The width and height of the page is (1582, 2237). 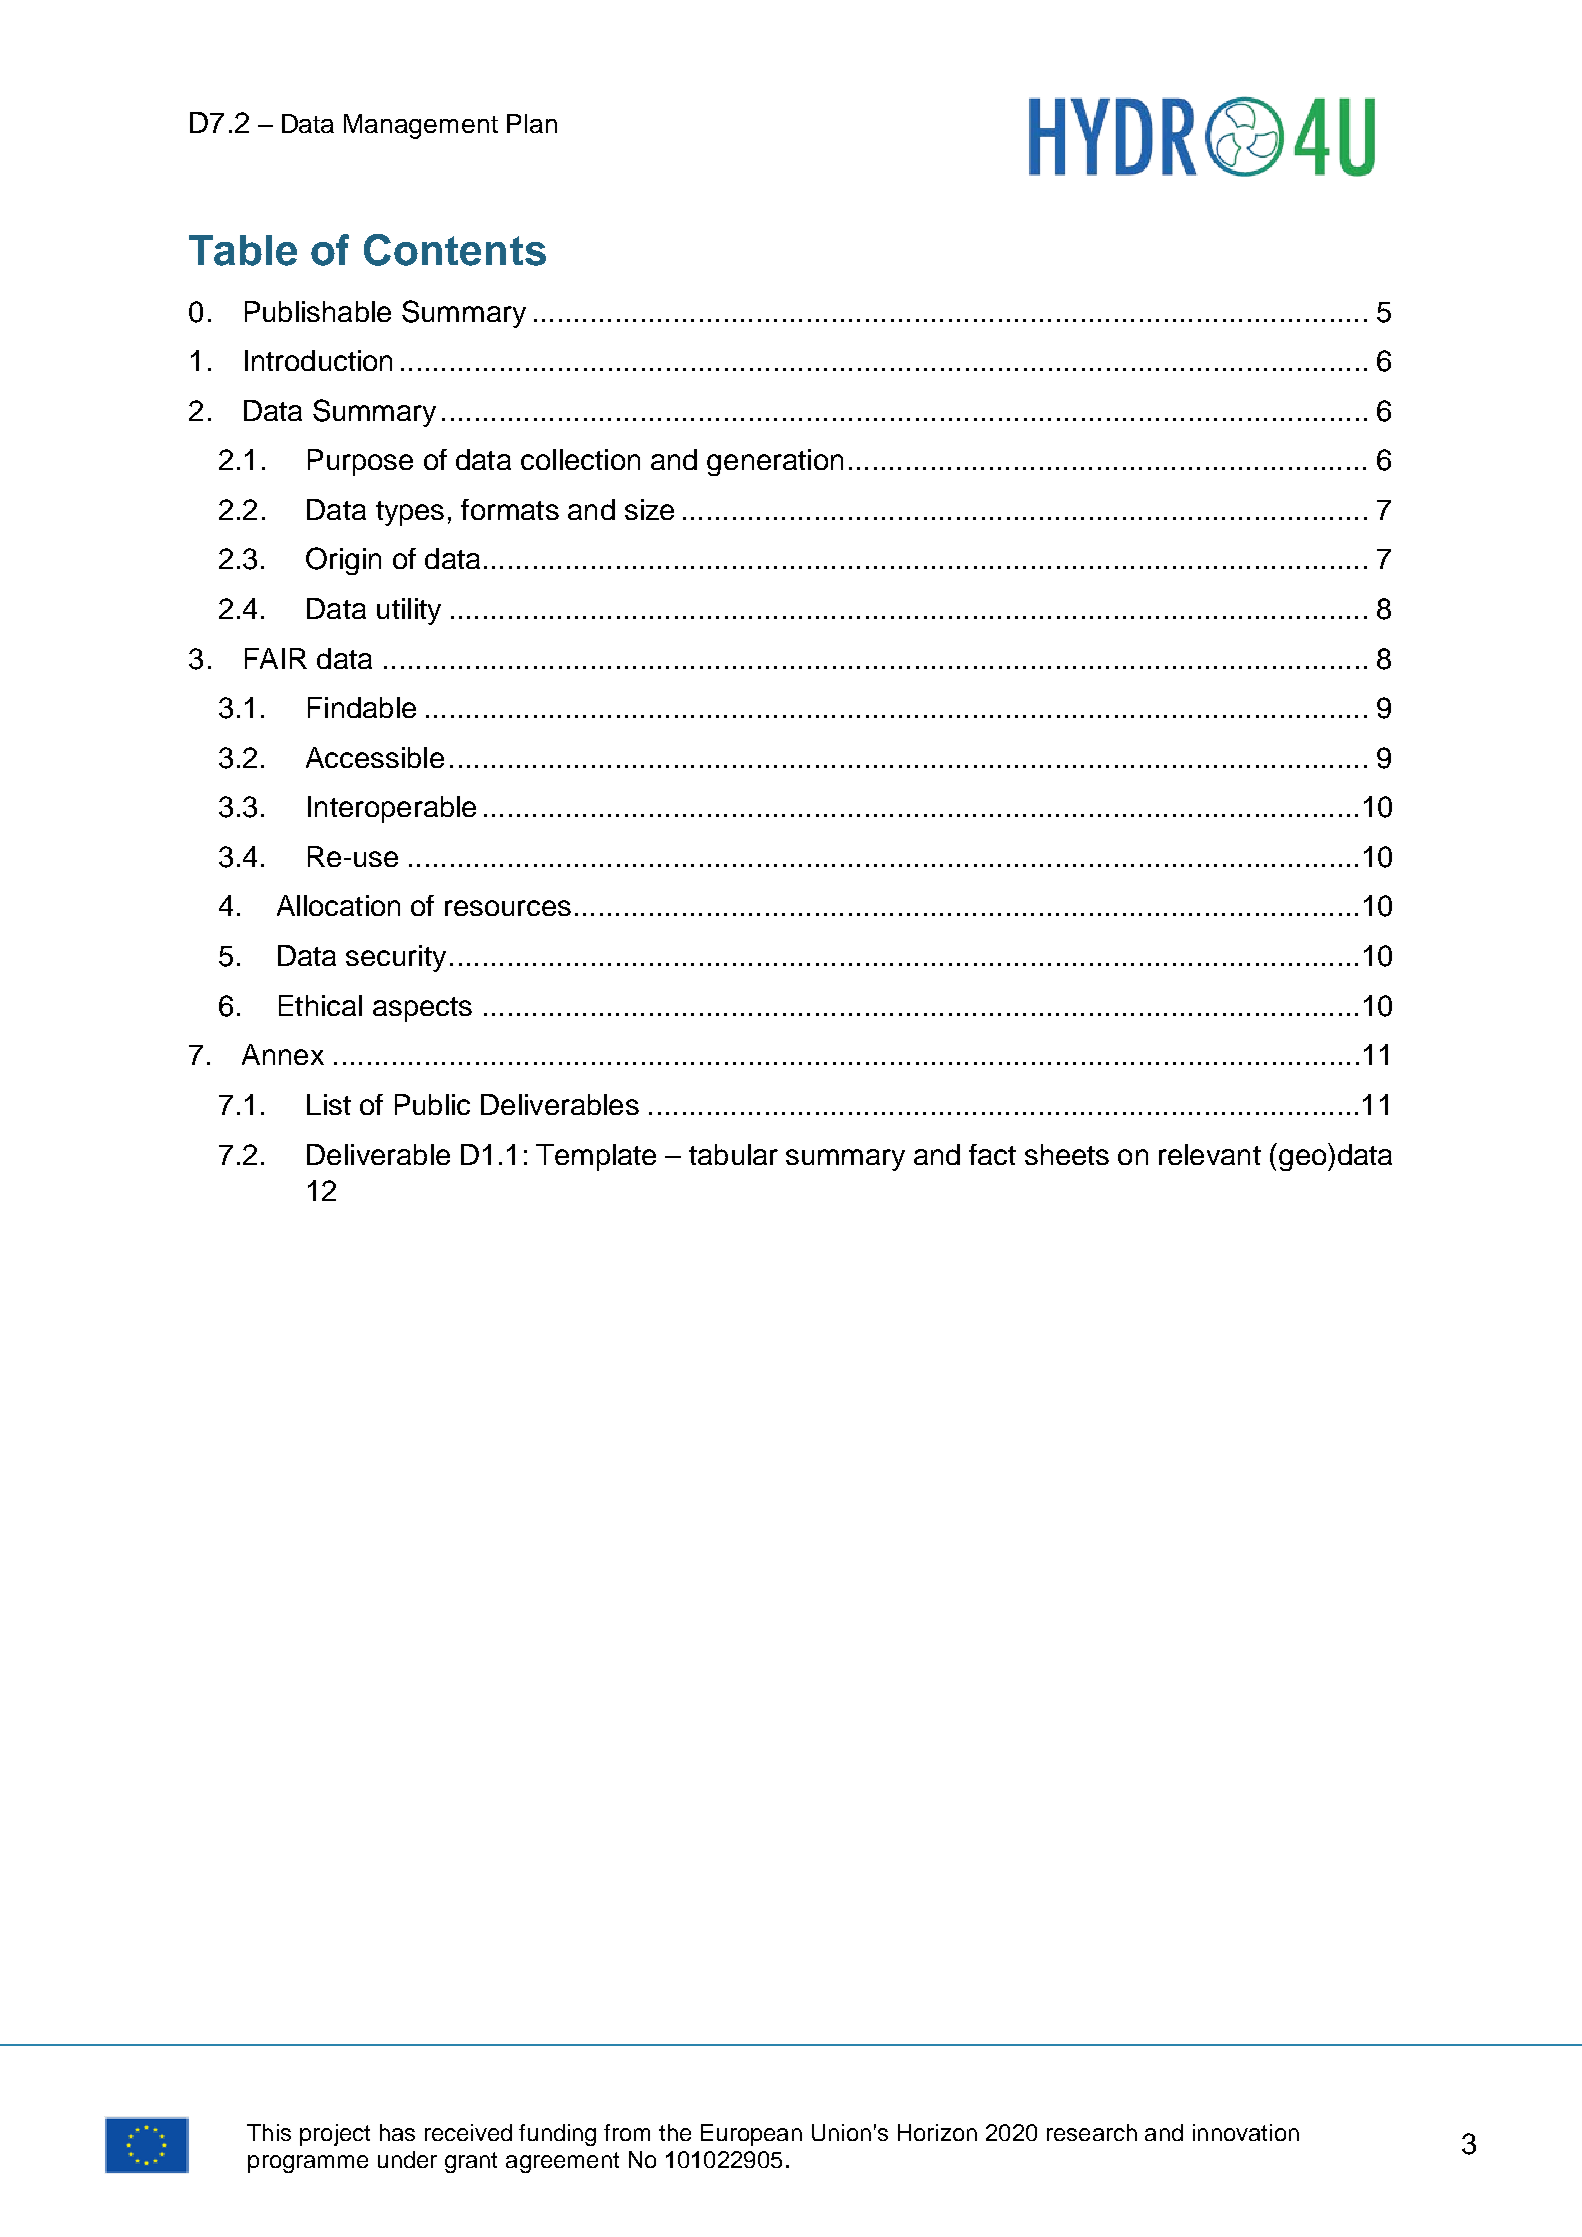 I want to click on research, so click(x=1092, y=2132).
